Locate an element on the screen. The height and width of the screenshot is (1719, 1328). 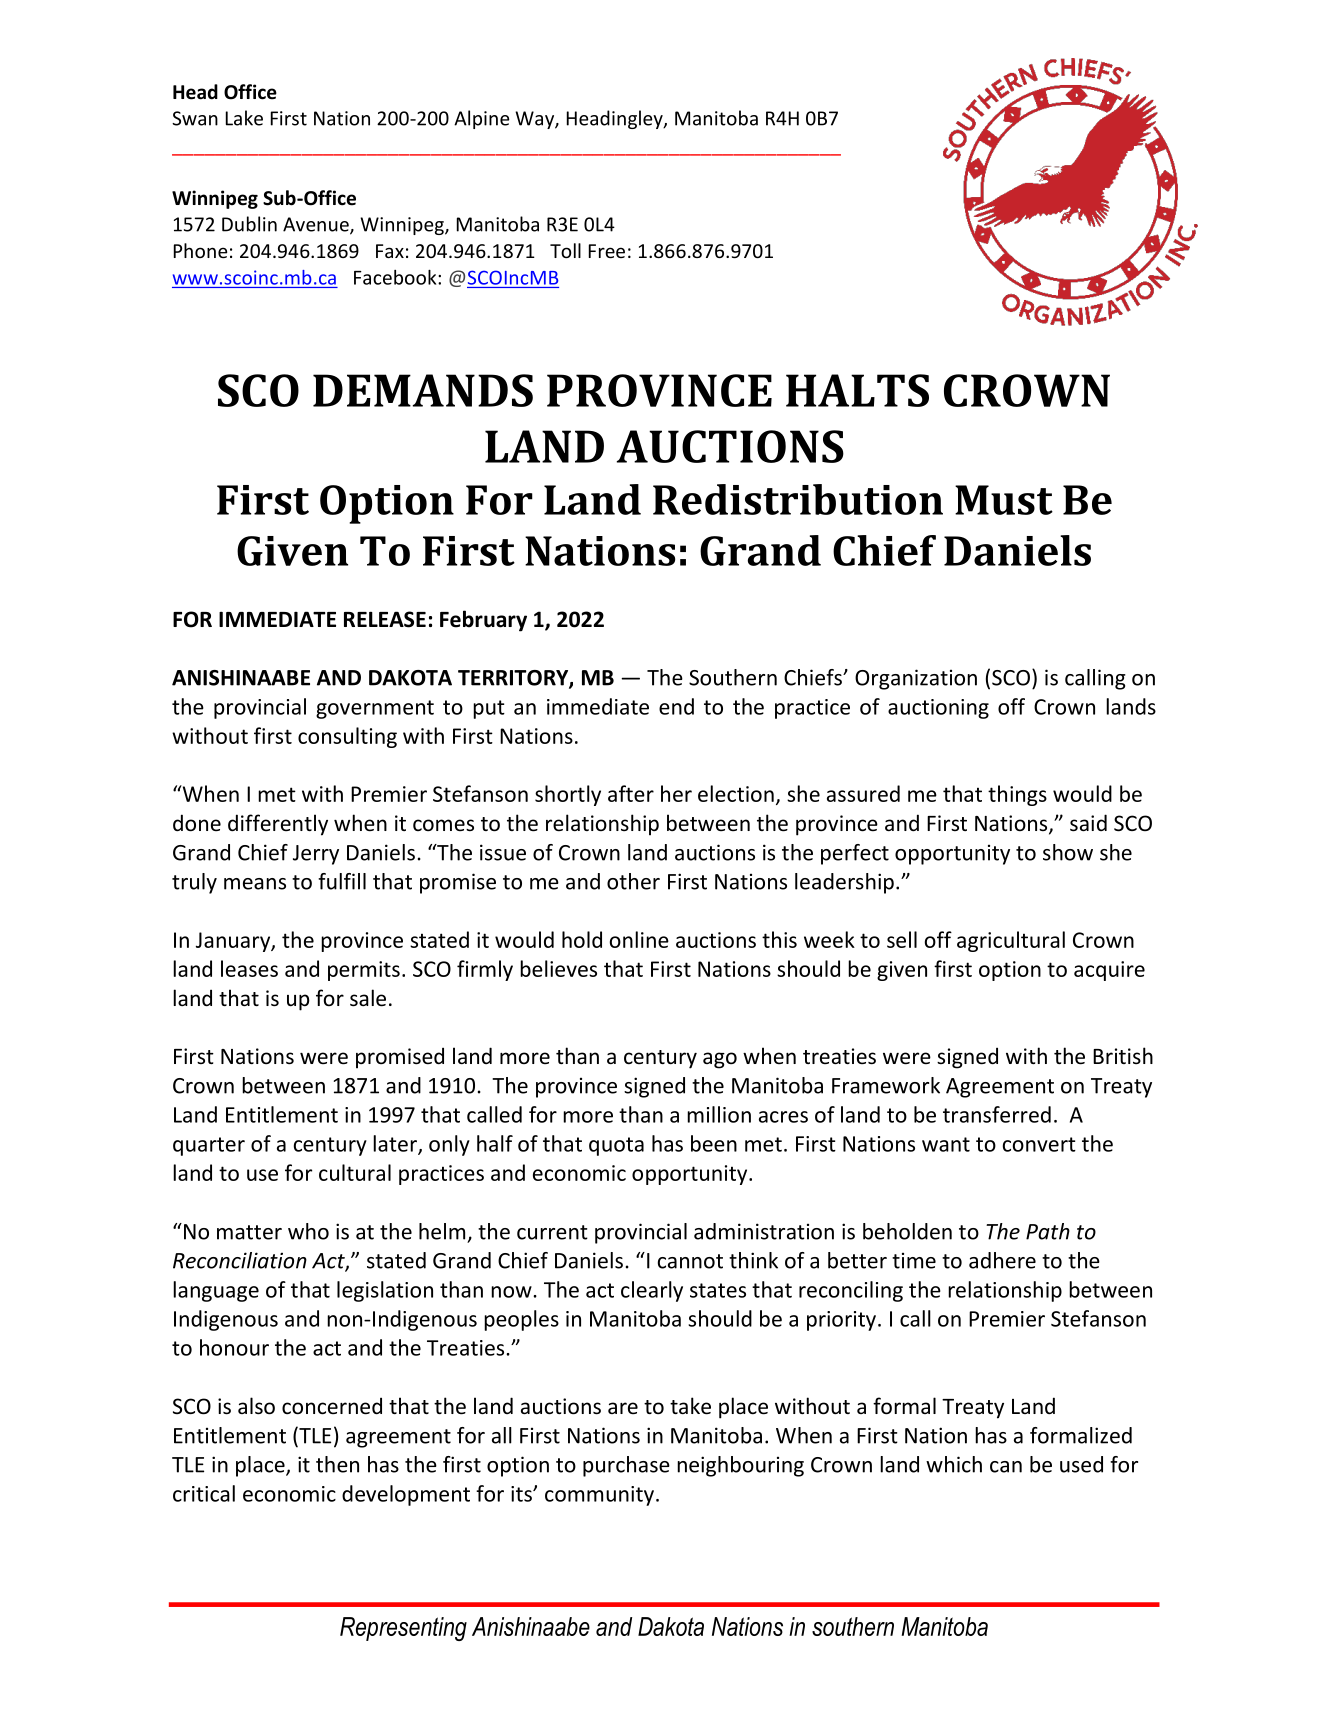
HALTS is located at coordinates (857, 390).
